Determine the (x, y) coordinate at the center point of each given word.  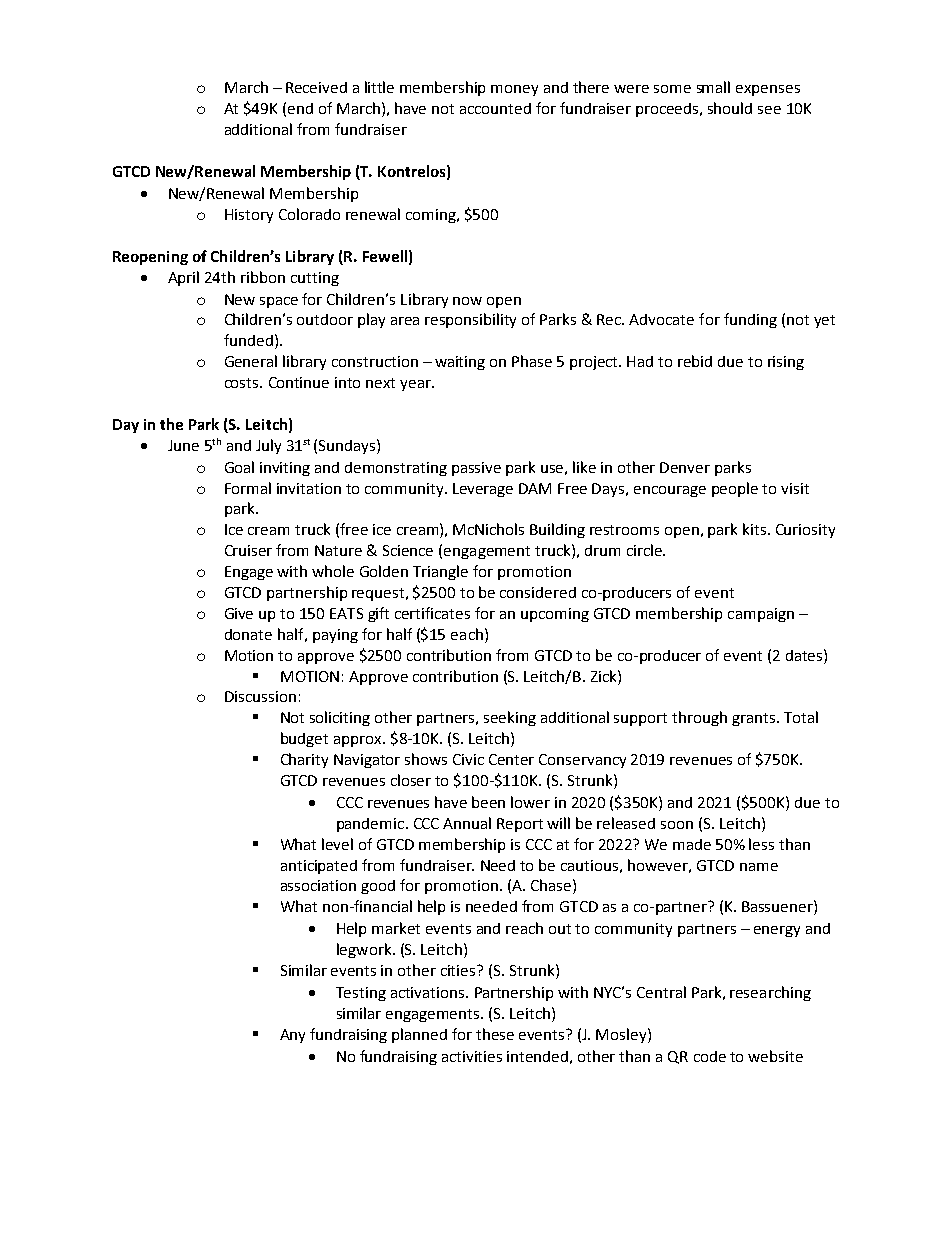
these (495, 1034)
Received (316, 87)
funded (248, 340)
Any (292, 1036)
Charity (304, 760)
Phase (532, 361)
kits (756, 529)
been (488, 802)
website (775, 1056)
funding (750, 320)
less (761, 844)
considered (538, 592)
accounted (495, 108)
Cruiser (248, 550)
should (730, 108)
